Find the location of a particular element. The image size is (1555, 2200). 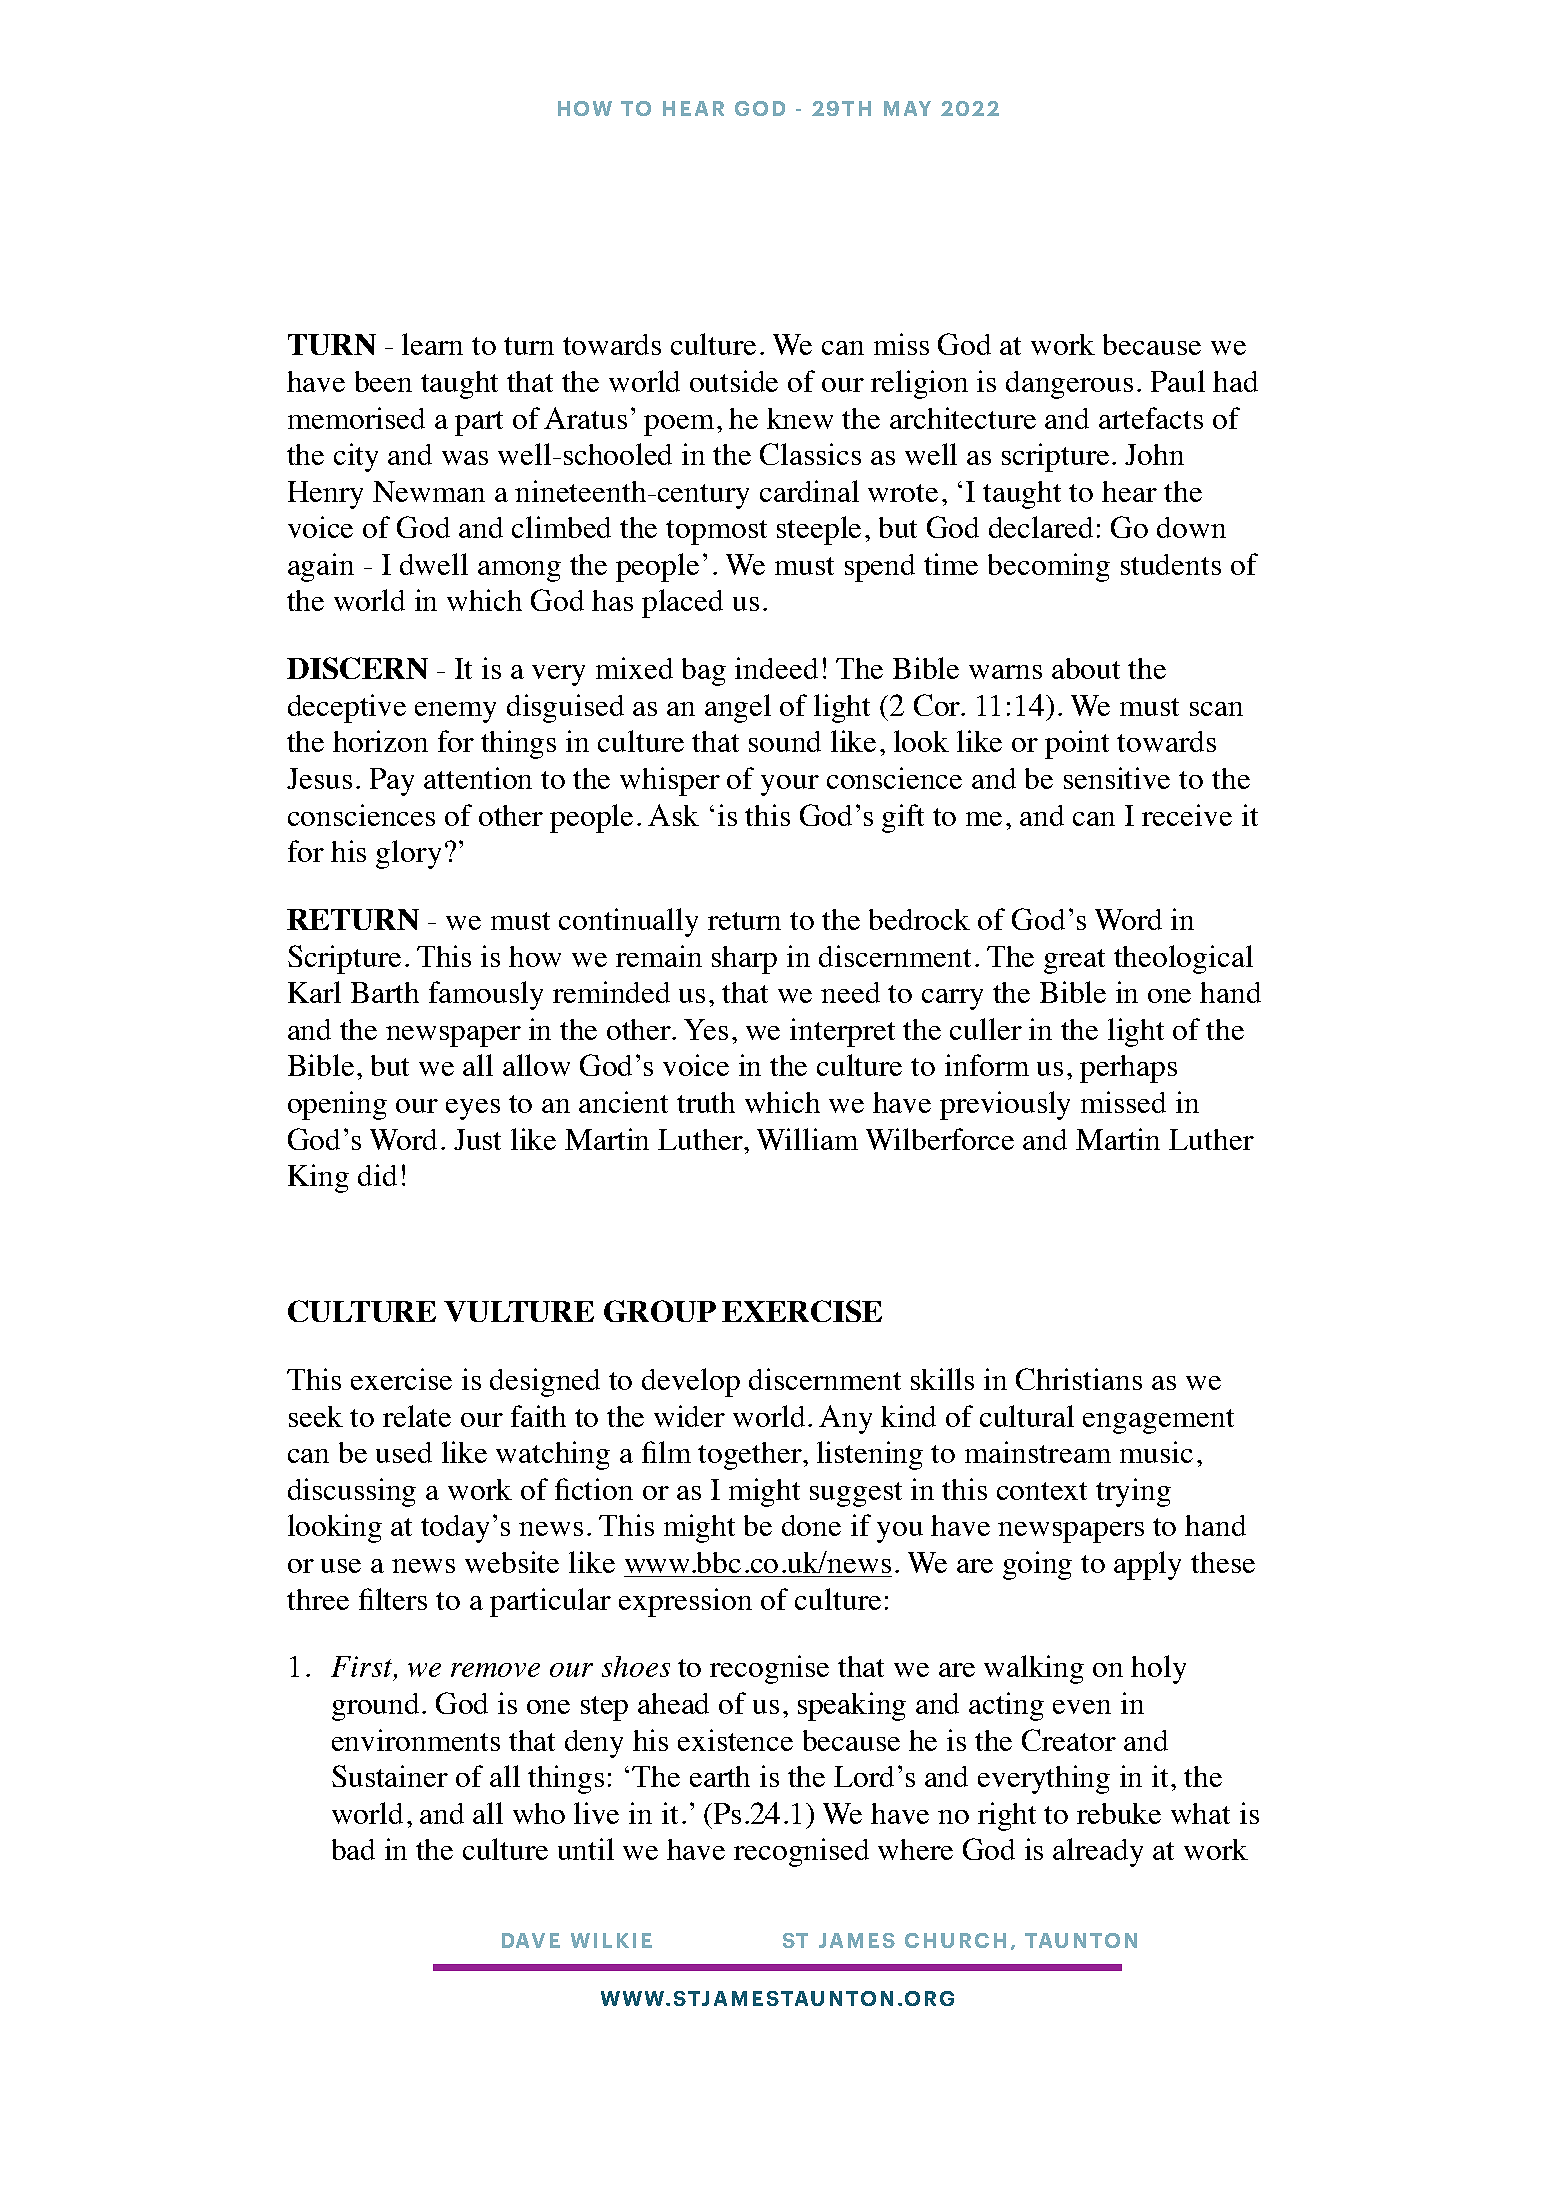

William is located at coordinates (807, 1139).
